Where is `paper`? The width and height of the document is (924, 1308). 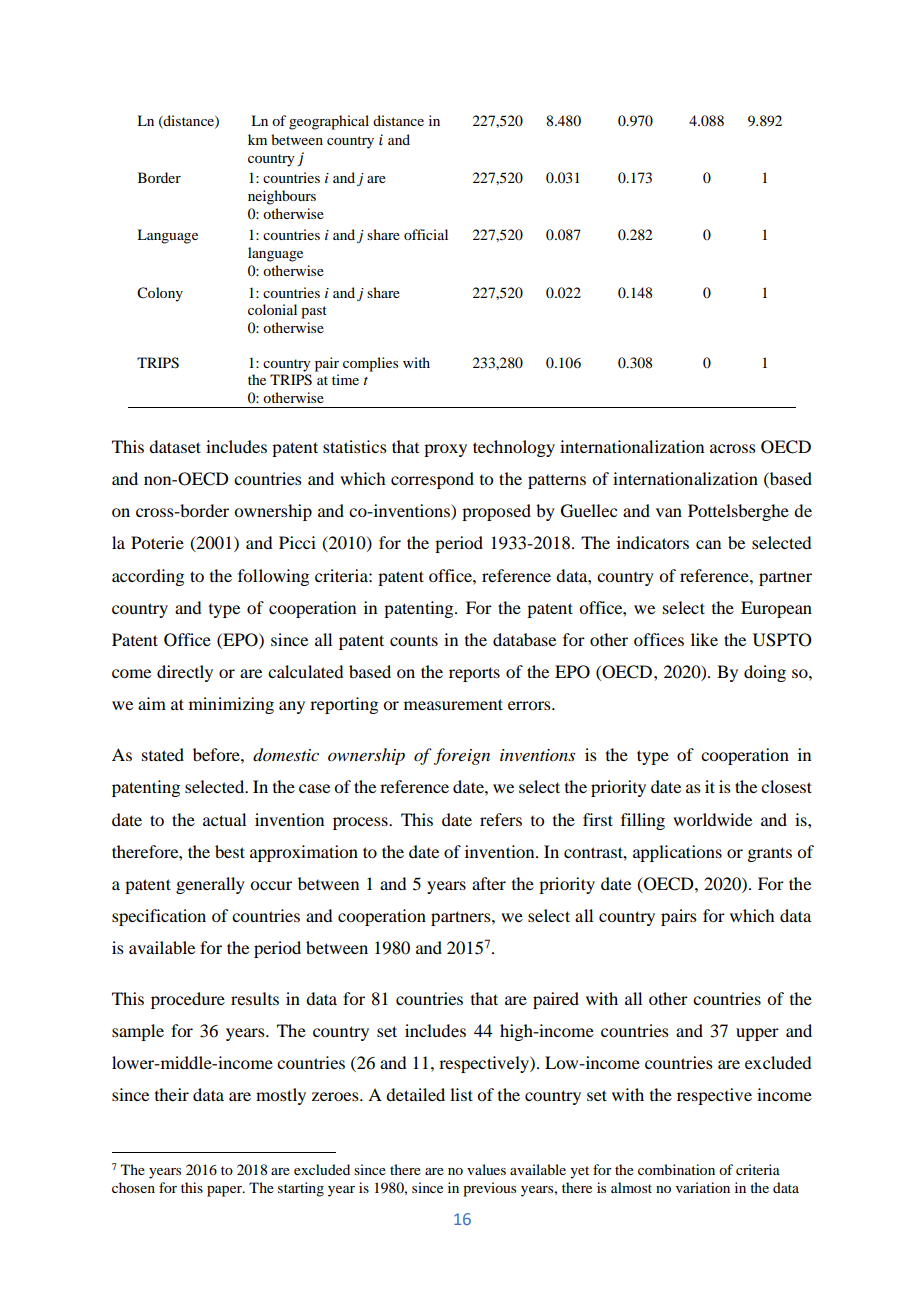 paper is located at coordinates (225, 1191).
